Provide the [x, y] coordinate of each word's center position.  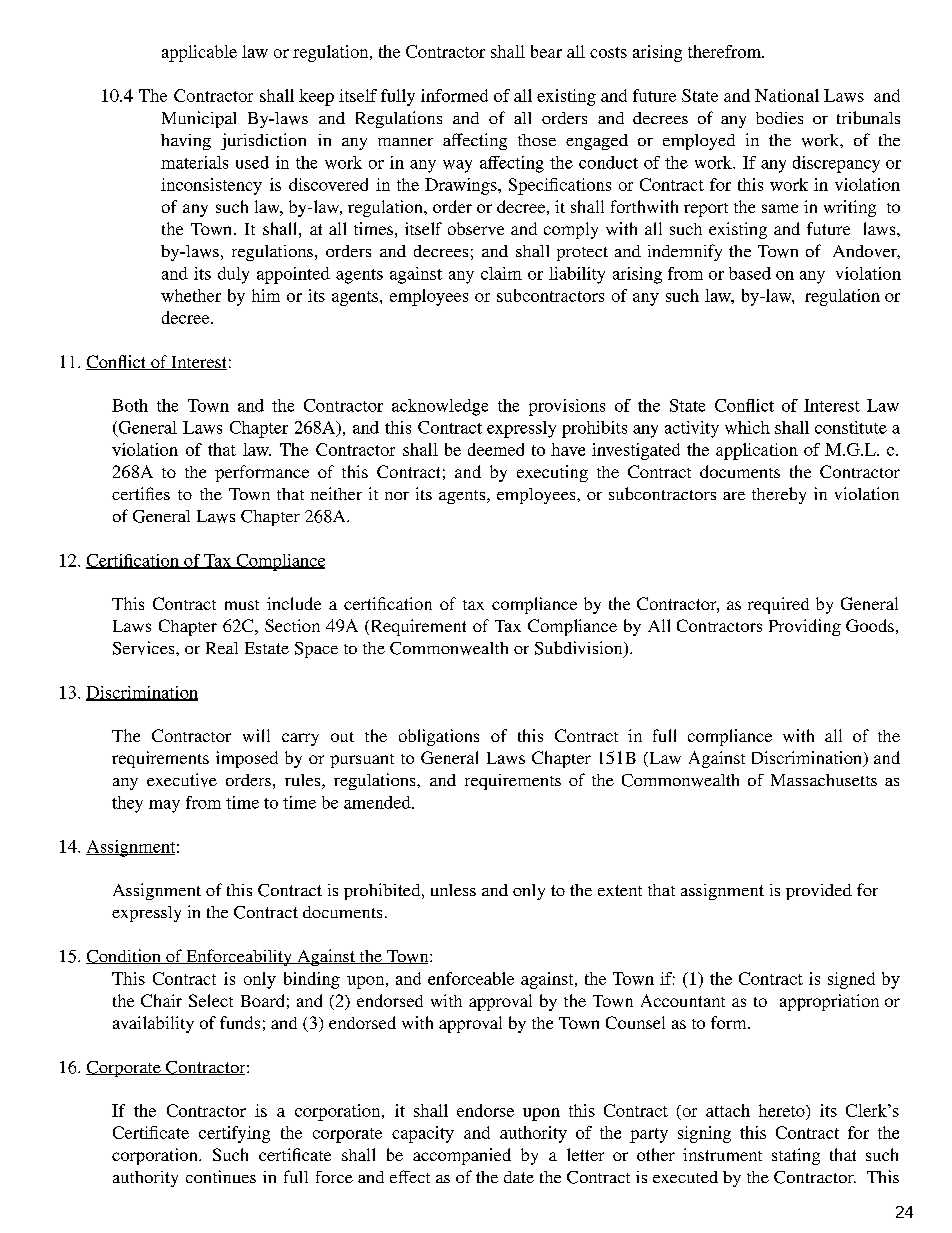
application [757, 451]
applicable [199, 53]
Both [130, 405]
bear [546, 51]
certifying [234, 1134]
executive [182, 780]
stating [796, 1156]
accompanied [462, 1156]
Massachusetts [824, 780]
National [787, 95]
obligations [439, 737]
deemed [496, 449]
